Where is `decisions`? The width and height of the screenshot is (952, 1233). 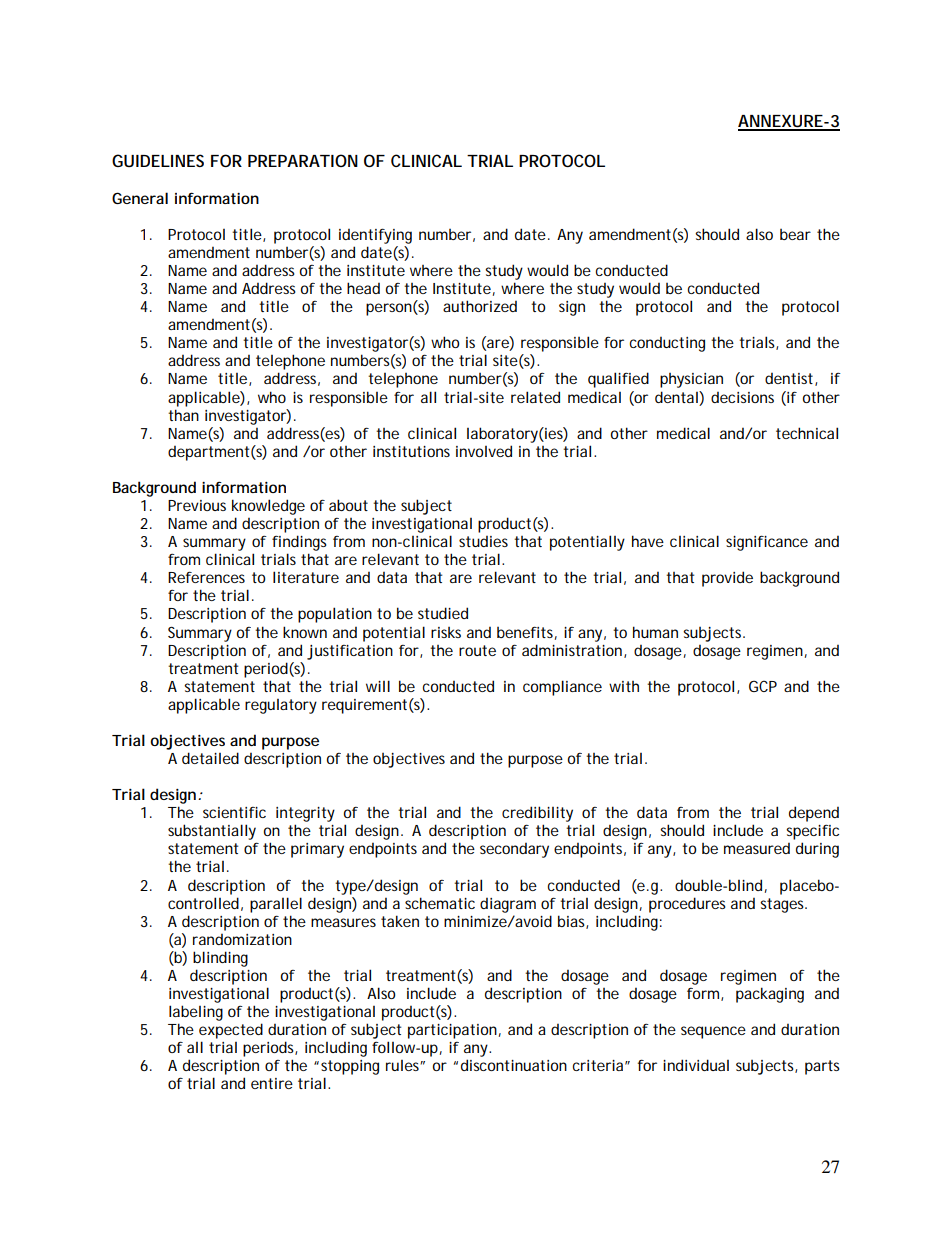 decisions is located at coordinates (742, 397).
